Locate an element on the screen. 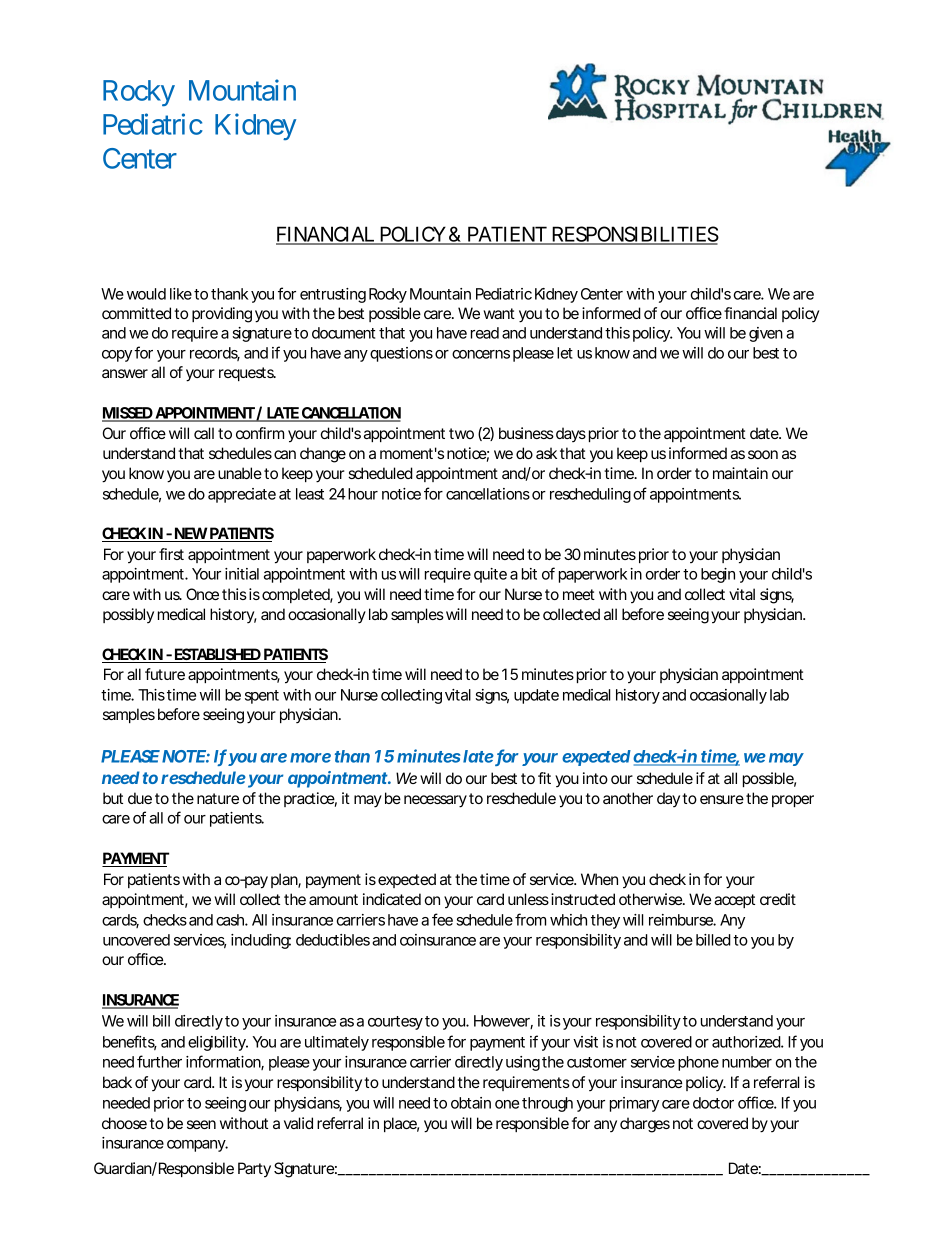 The height and width of the screenshot is (1233, 952). RESPONSIBILITIES is located at coordinates (634, 235).
